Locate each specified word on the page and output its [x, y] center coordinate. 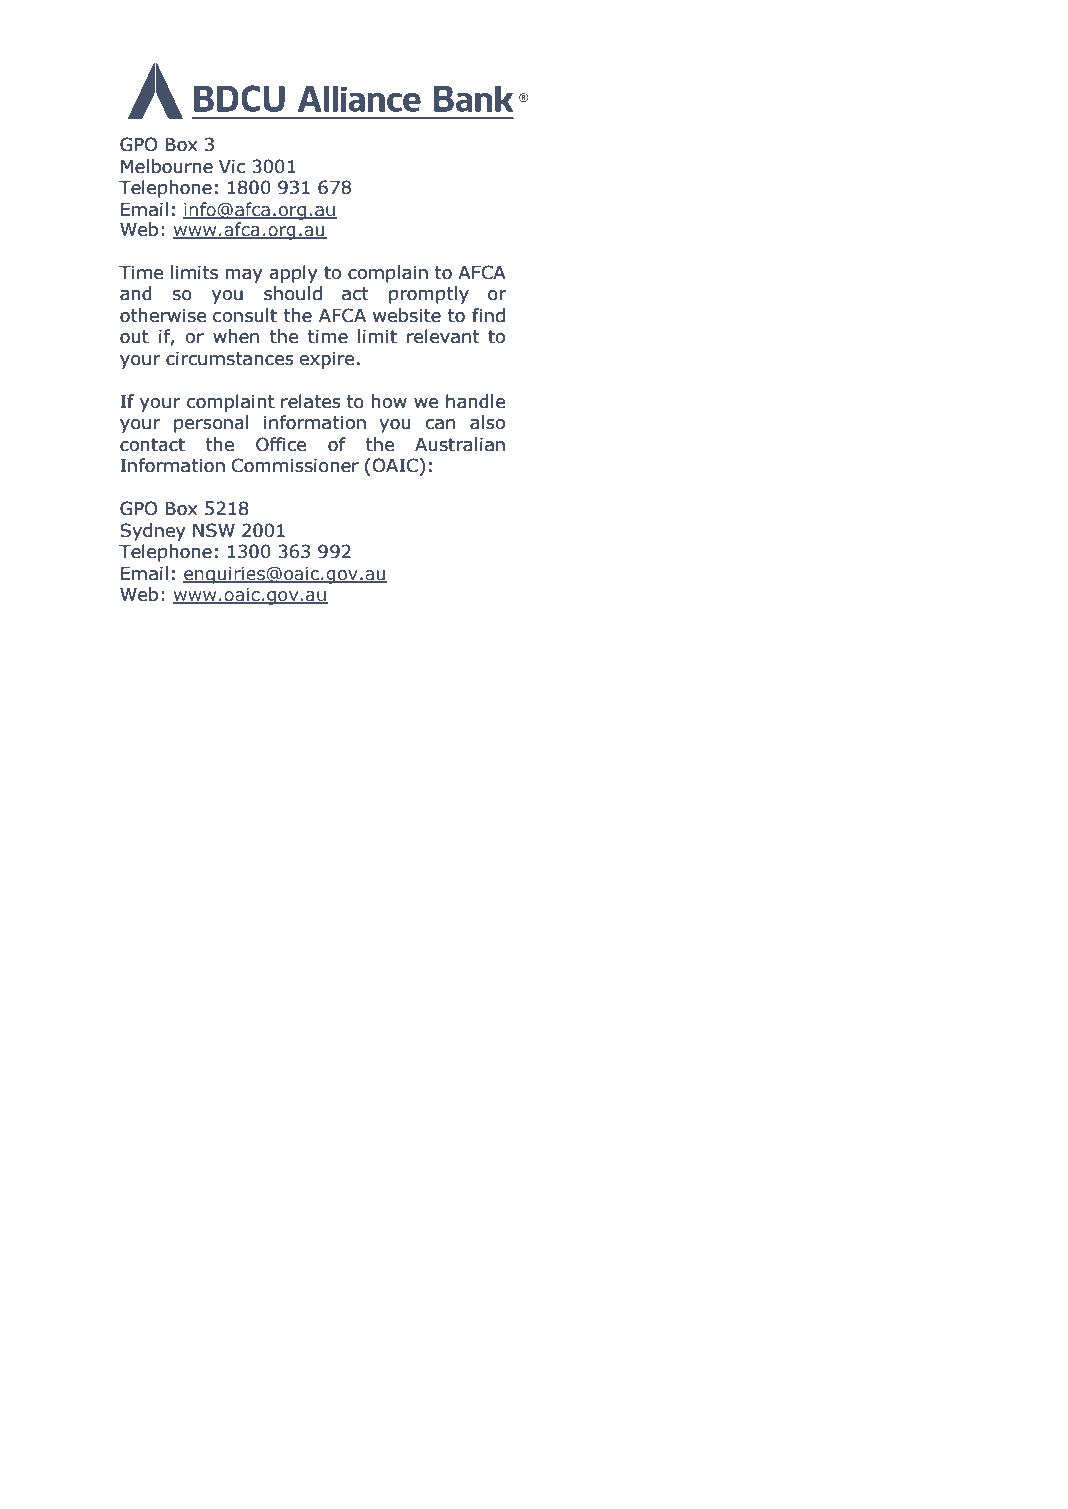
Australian [460, 444]
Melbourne [167, 166]
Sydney [153, 532]
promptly [429, 295]
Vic [232, 167]
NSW [214, 530]
